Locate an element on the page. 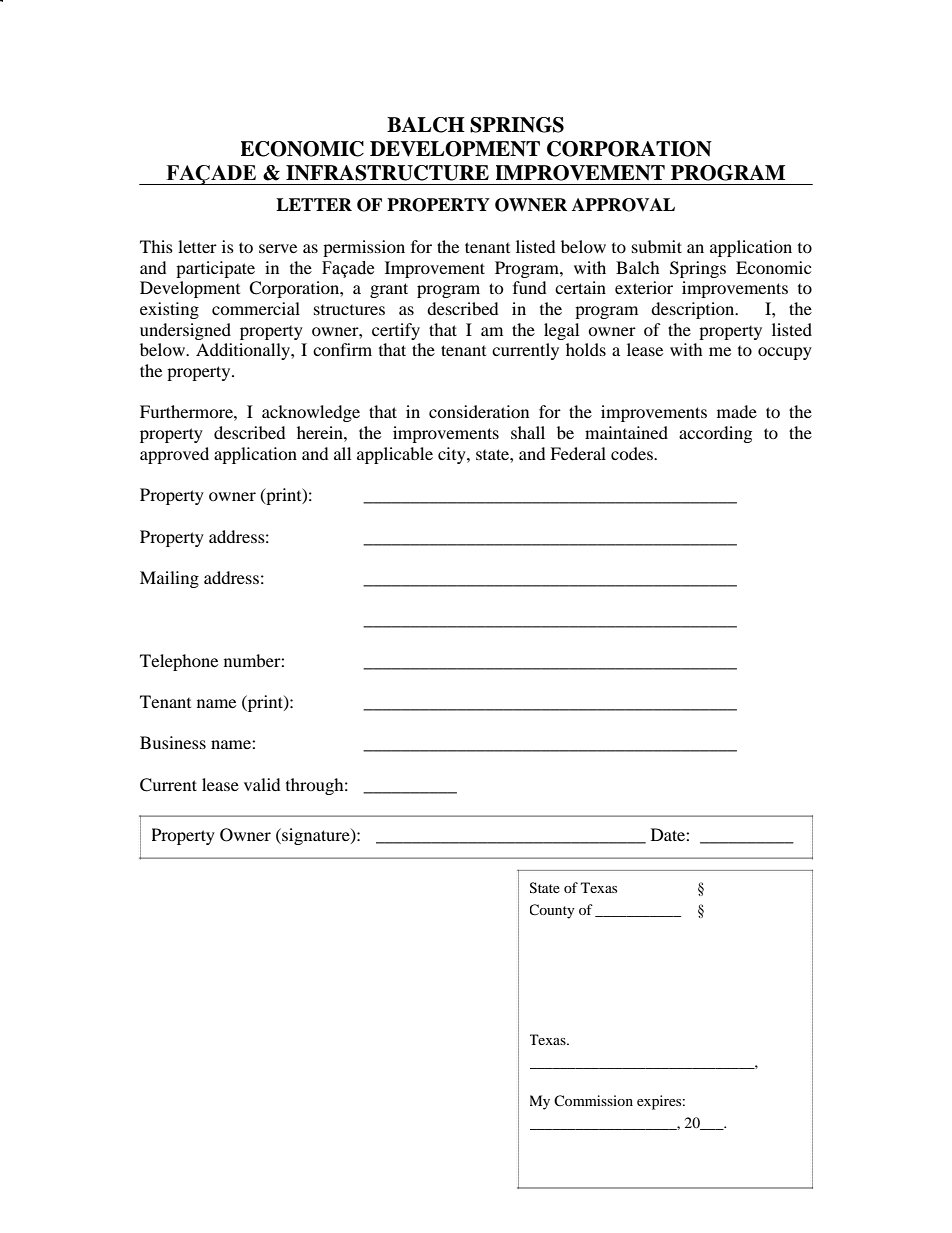  Commission is located at coordinates (593, 1100).
